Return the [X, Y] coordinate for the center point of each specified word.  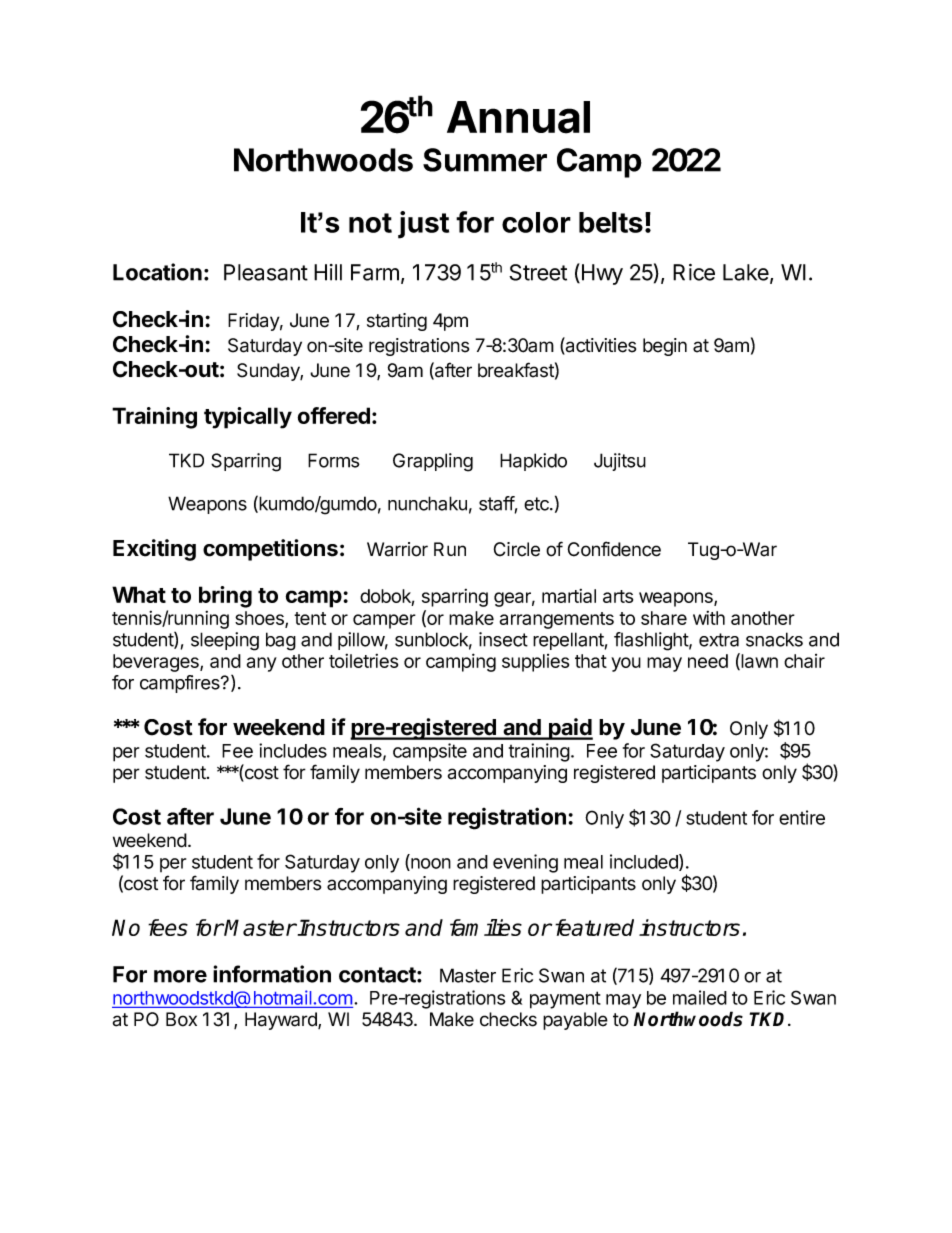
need [708, 661]
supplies [535, 663]
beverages [157, 663]
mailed [700, 997]
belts [611, 222]
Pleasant [266, 272]
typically [248, 418]
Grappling [433, 462]
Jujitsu [620, 462]
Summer [485, 160]
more [180, 976]
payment [565, 1000]
